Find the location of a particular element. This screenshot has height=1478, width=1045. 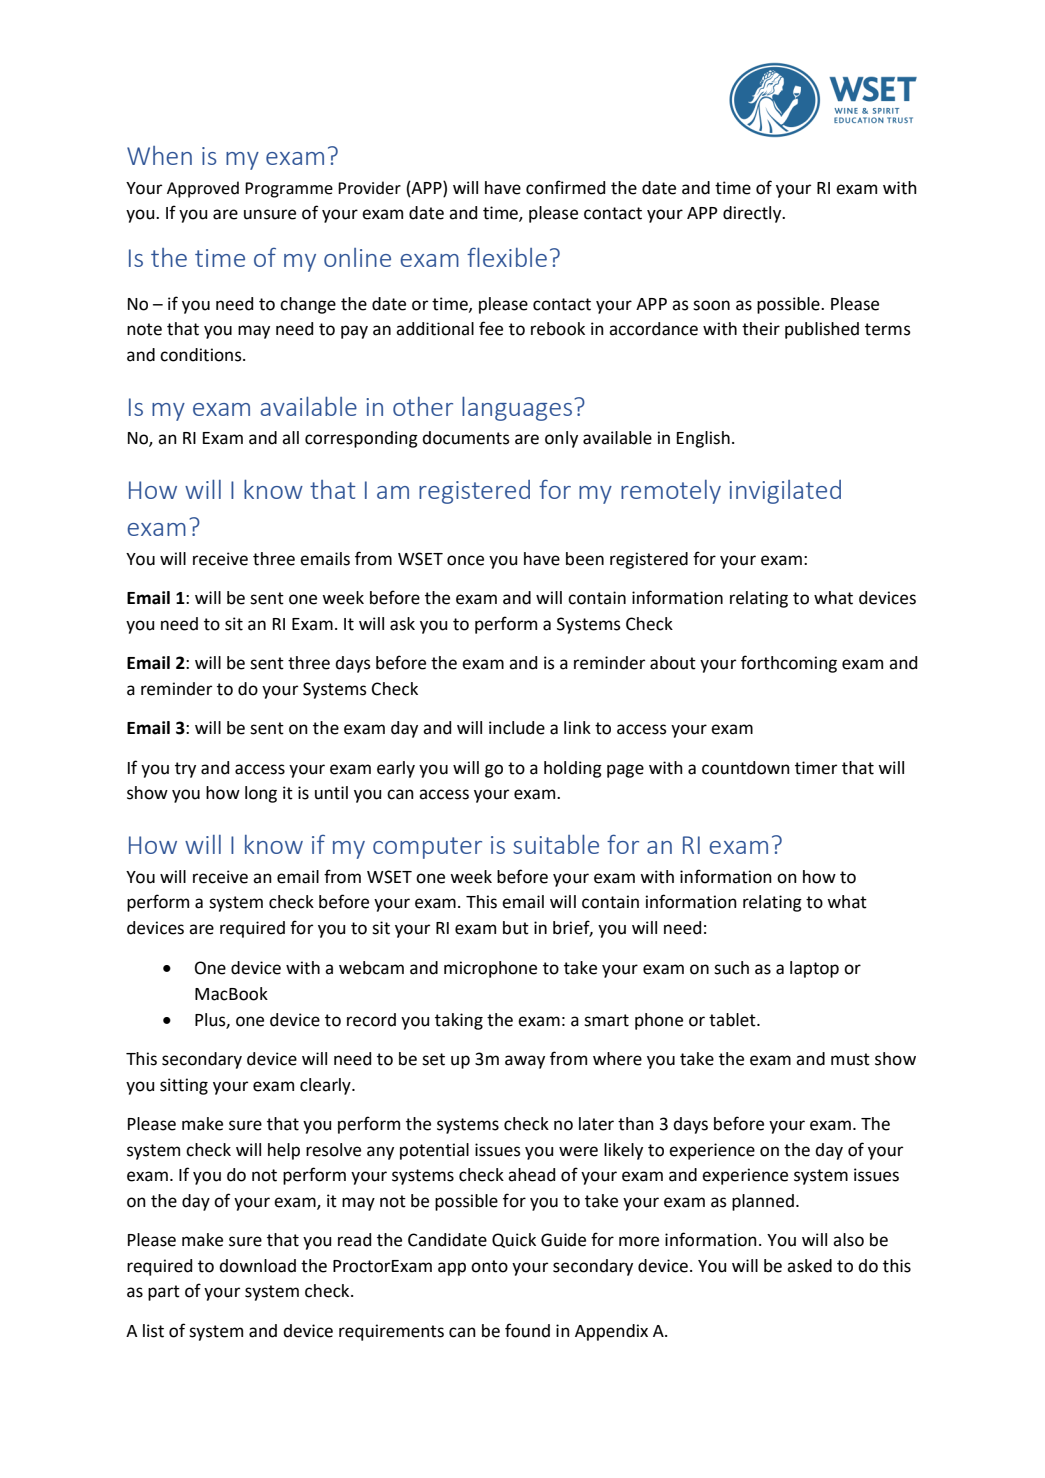

try is located at coordinates (185, 770).
